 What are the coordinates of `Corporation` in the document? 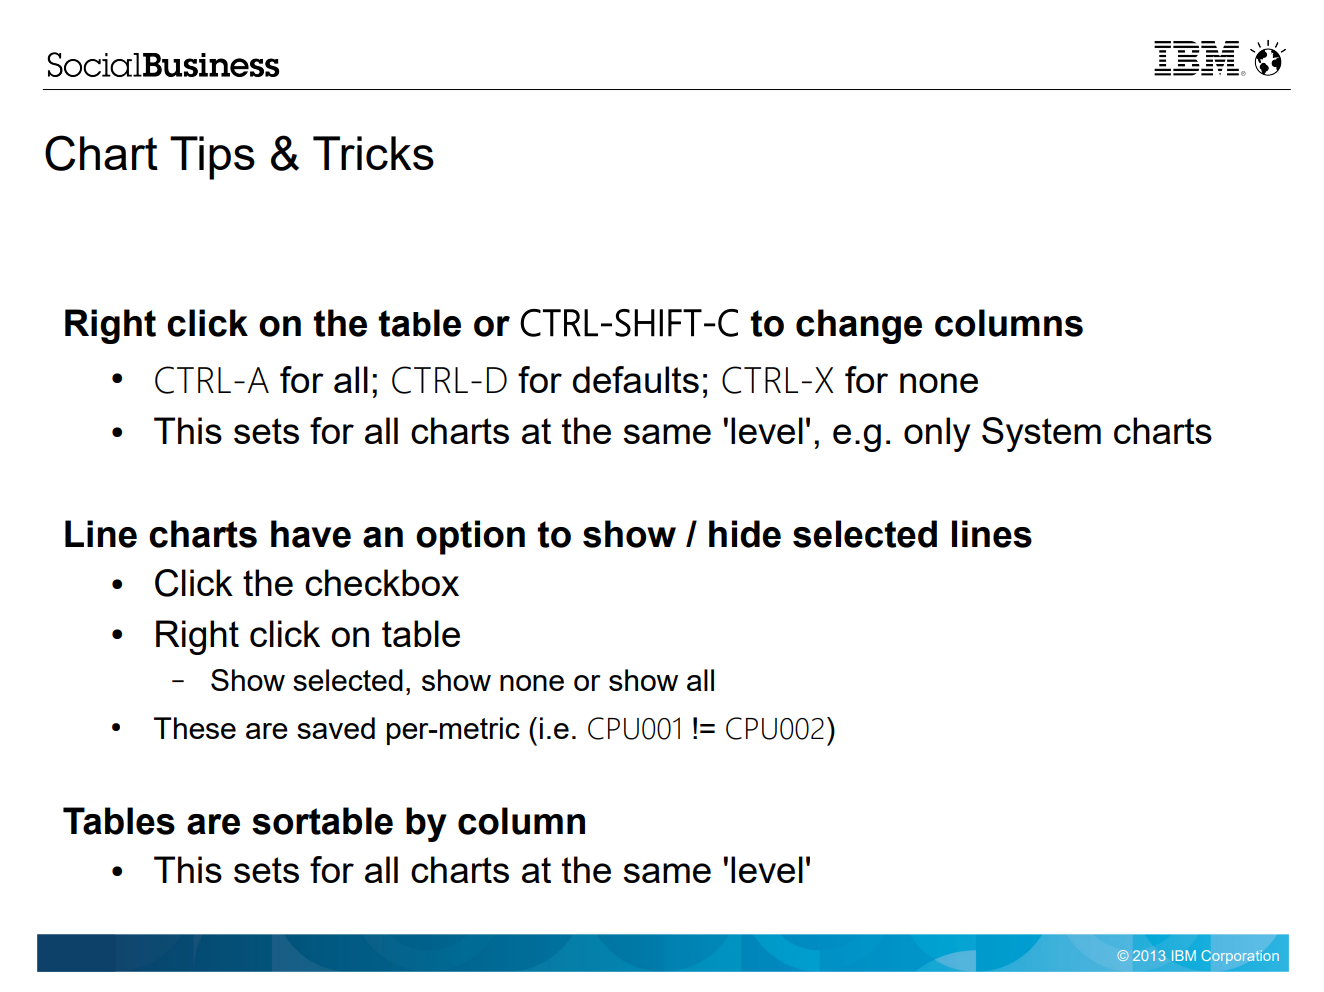 It's located at (1240, 957).
